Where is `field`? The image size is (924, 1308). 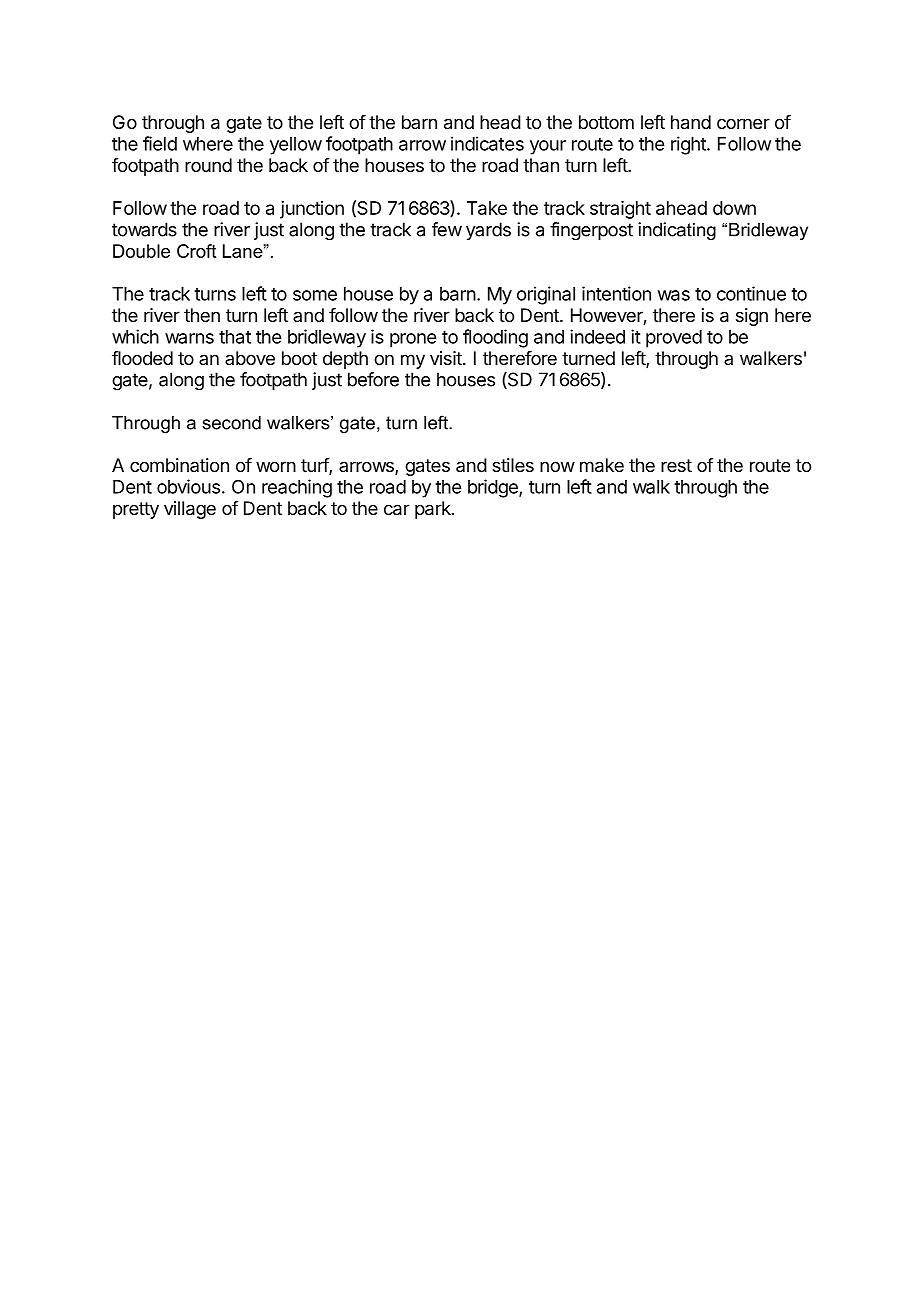
field is located at coordinates (160, 143).
